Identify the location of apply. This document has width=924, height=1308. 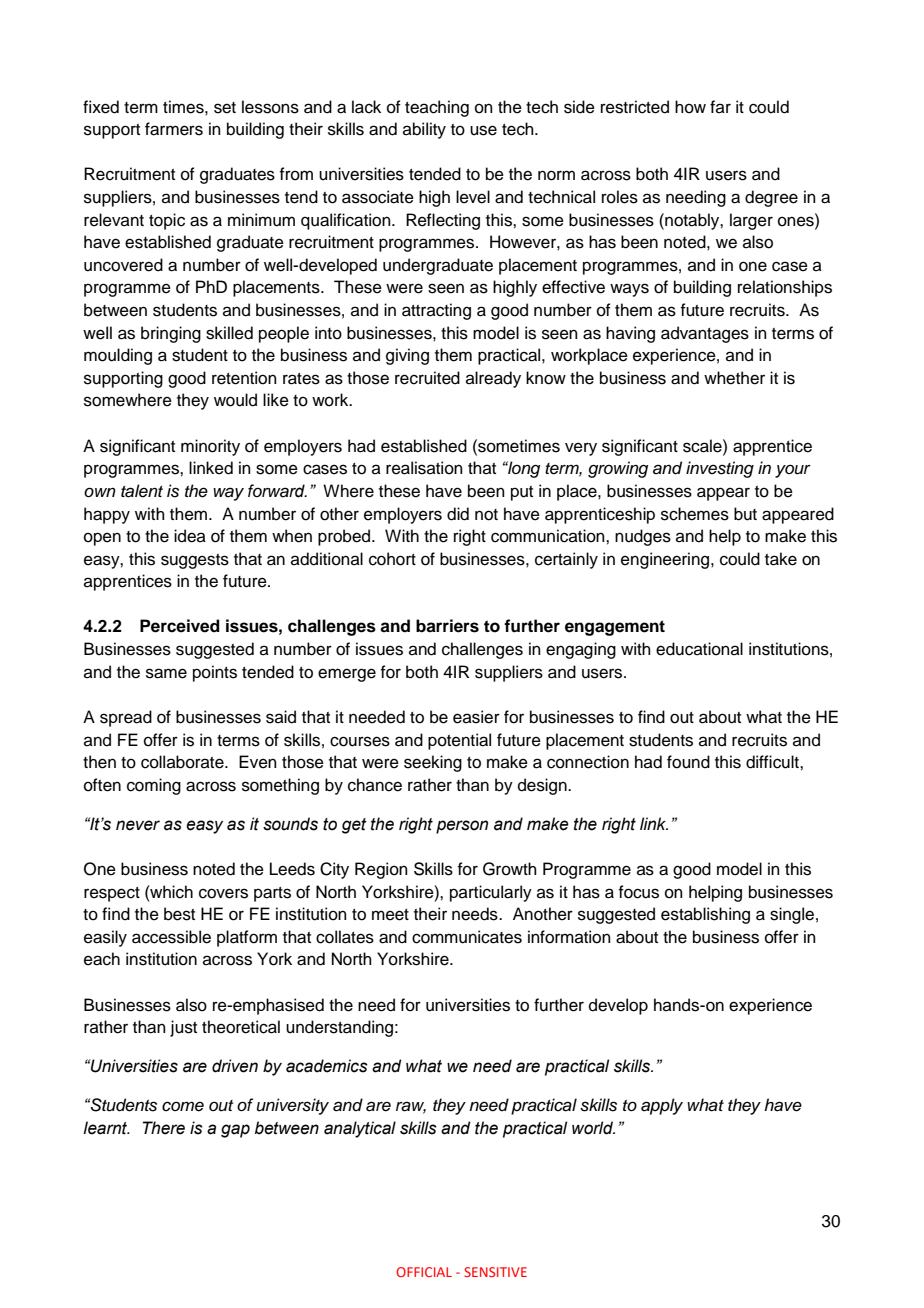
(662, 1106).
